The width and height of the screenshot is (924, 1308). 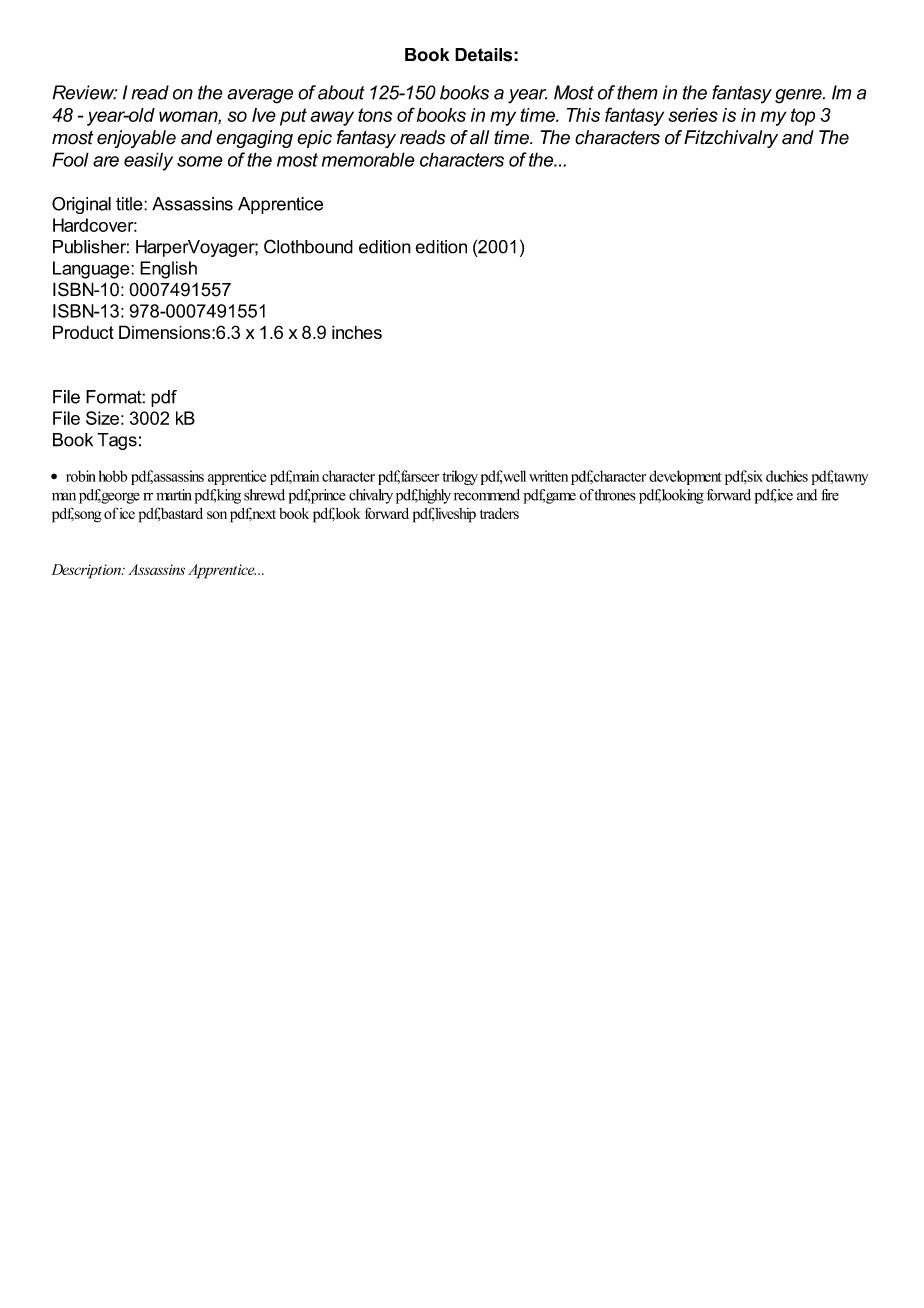 I want to click on trilogy, so click(x=460, y=477).
